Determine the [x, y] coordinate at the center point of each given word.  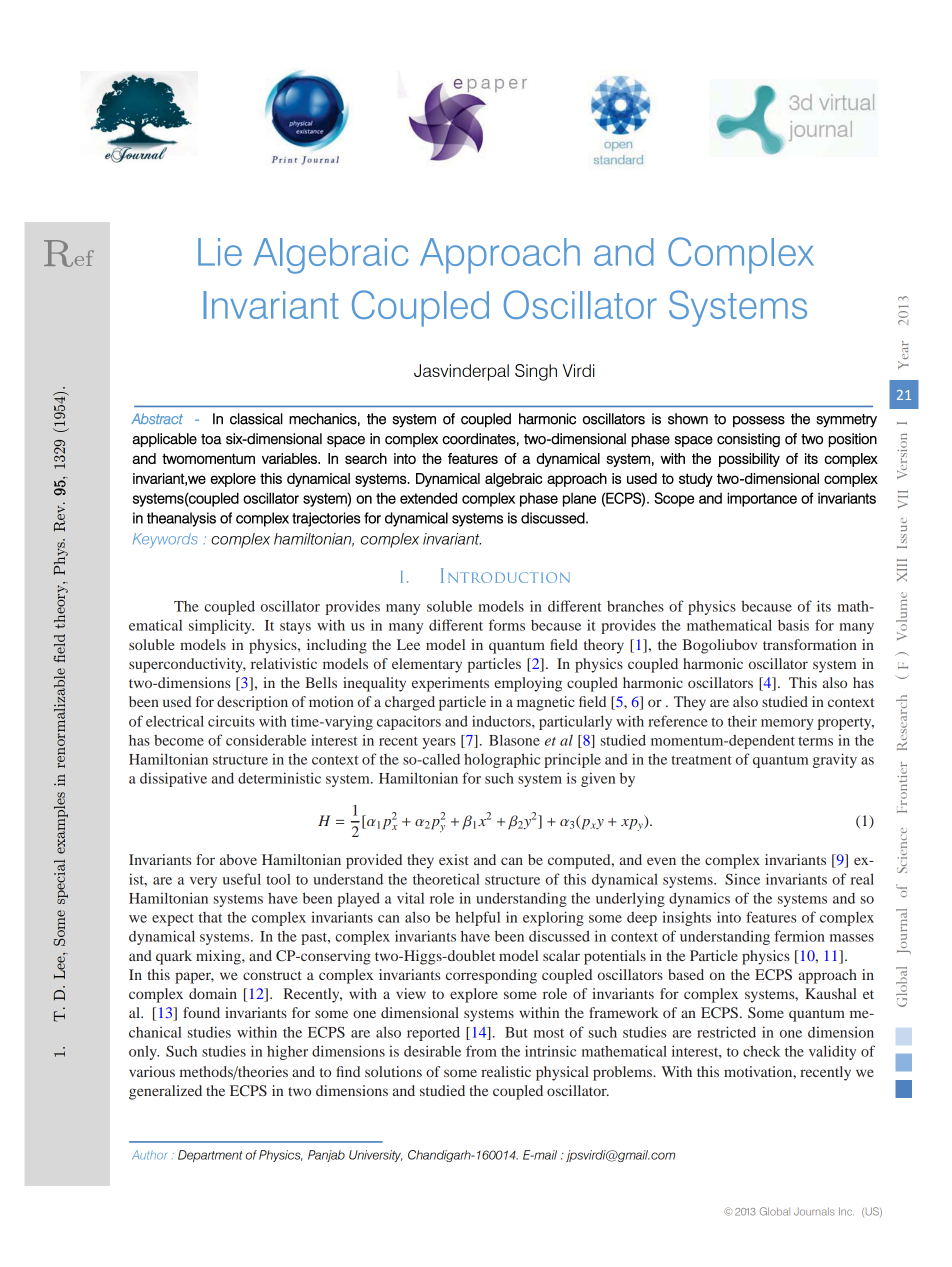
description [252, 703]
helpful [477, 918]
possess [759, 421]
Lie [220, 252]
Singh [536, 372]
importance [762, 499]
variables [290, 458]
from [481, 1051]
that [210, 917]
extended [428, 498]
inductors [502, 721]
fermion [799, 936]
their [742, 721]
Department [210, 1156]
